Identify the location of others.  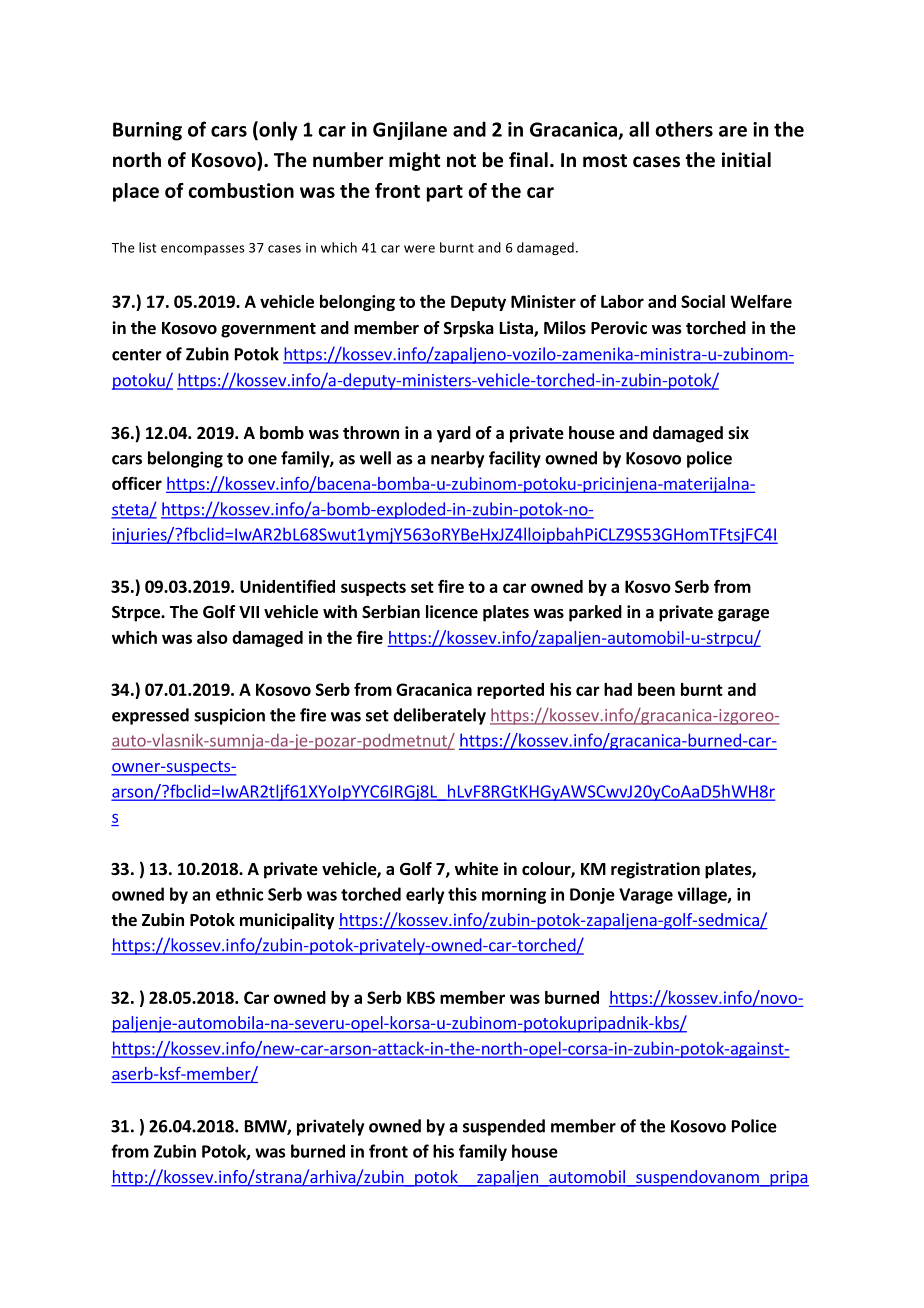
(684, 129).
